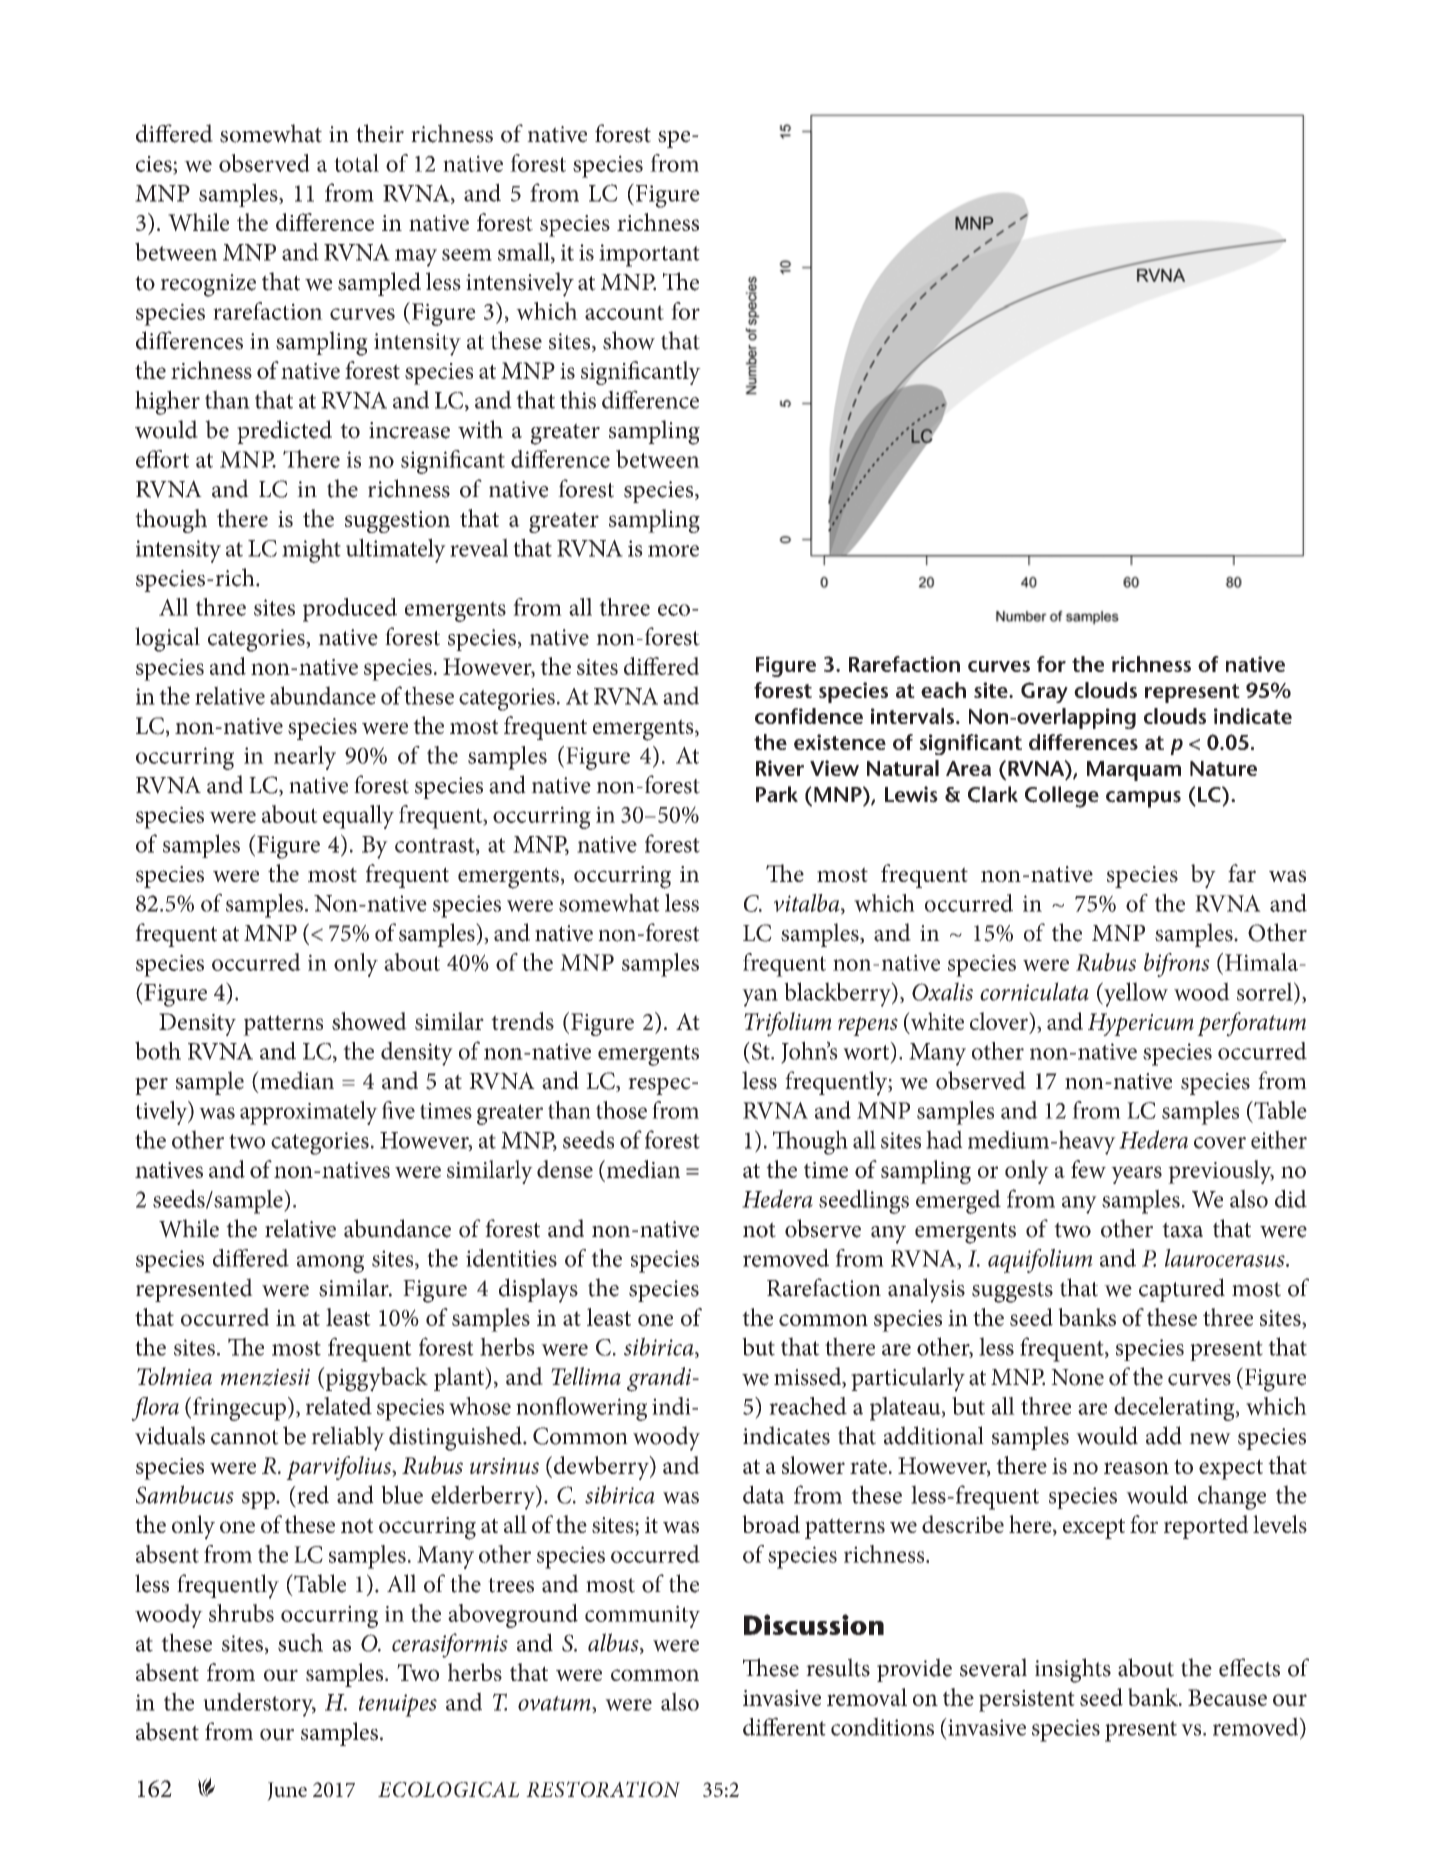 Image resolution: width=1449 pixels, height=1875 pixels. I want to click on important, so click(649, 255).
